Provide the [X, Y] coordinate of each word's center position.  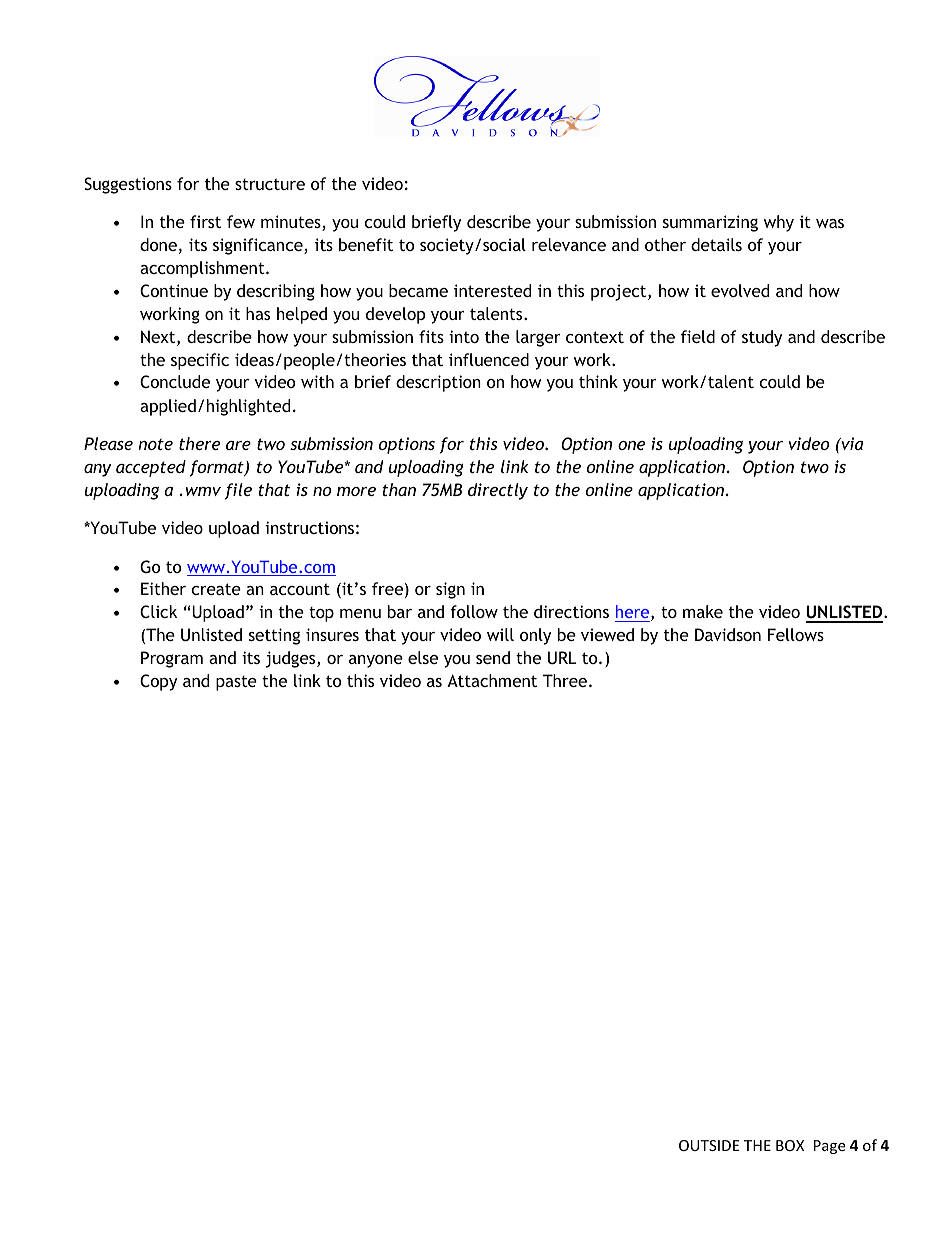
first [205, 221]
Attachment [492, 680]
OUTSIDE [709, 1145]
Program [172, 659]
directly [498, 491]
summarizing [710, 223]
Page [829, 1147]
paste [236, 683]
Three [565, 680]
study [762, 338]
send [493, 657]
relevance [569, 244]
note [155, 444]
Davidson [728, 634]
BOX [790, 1145]
